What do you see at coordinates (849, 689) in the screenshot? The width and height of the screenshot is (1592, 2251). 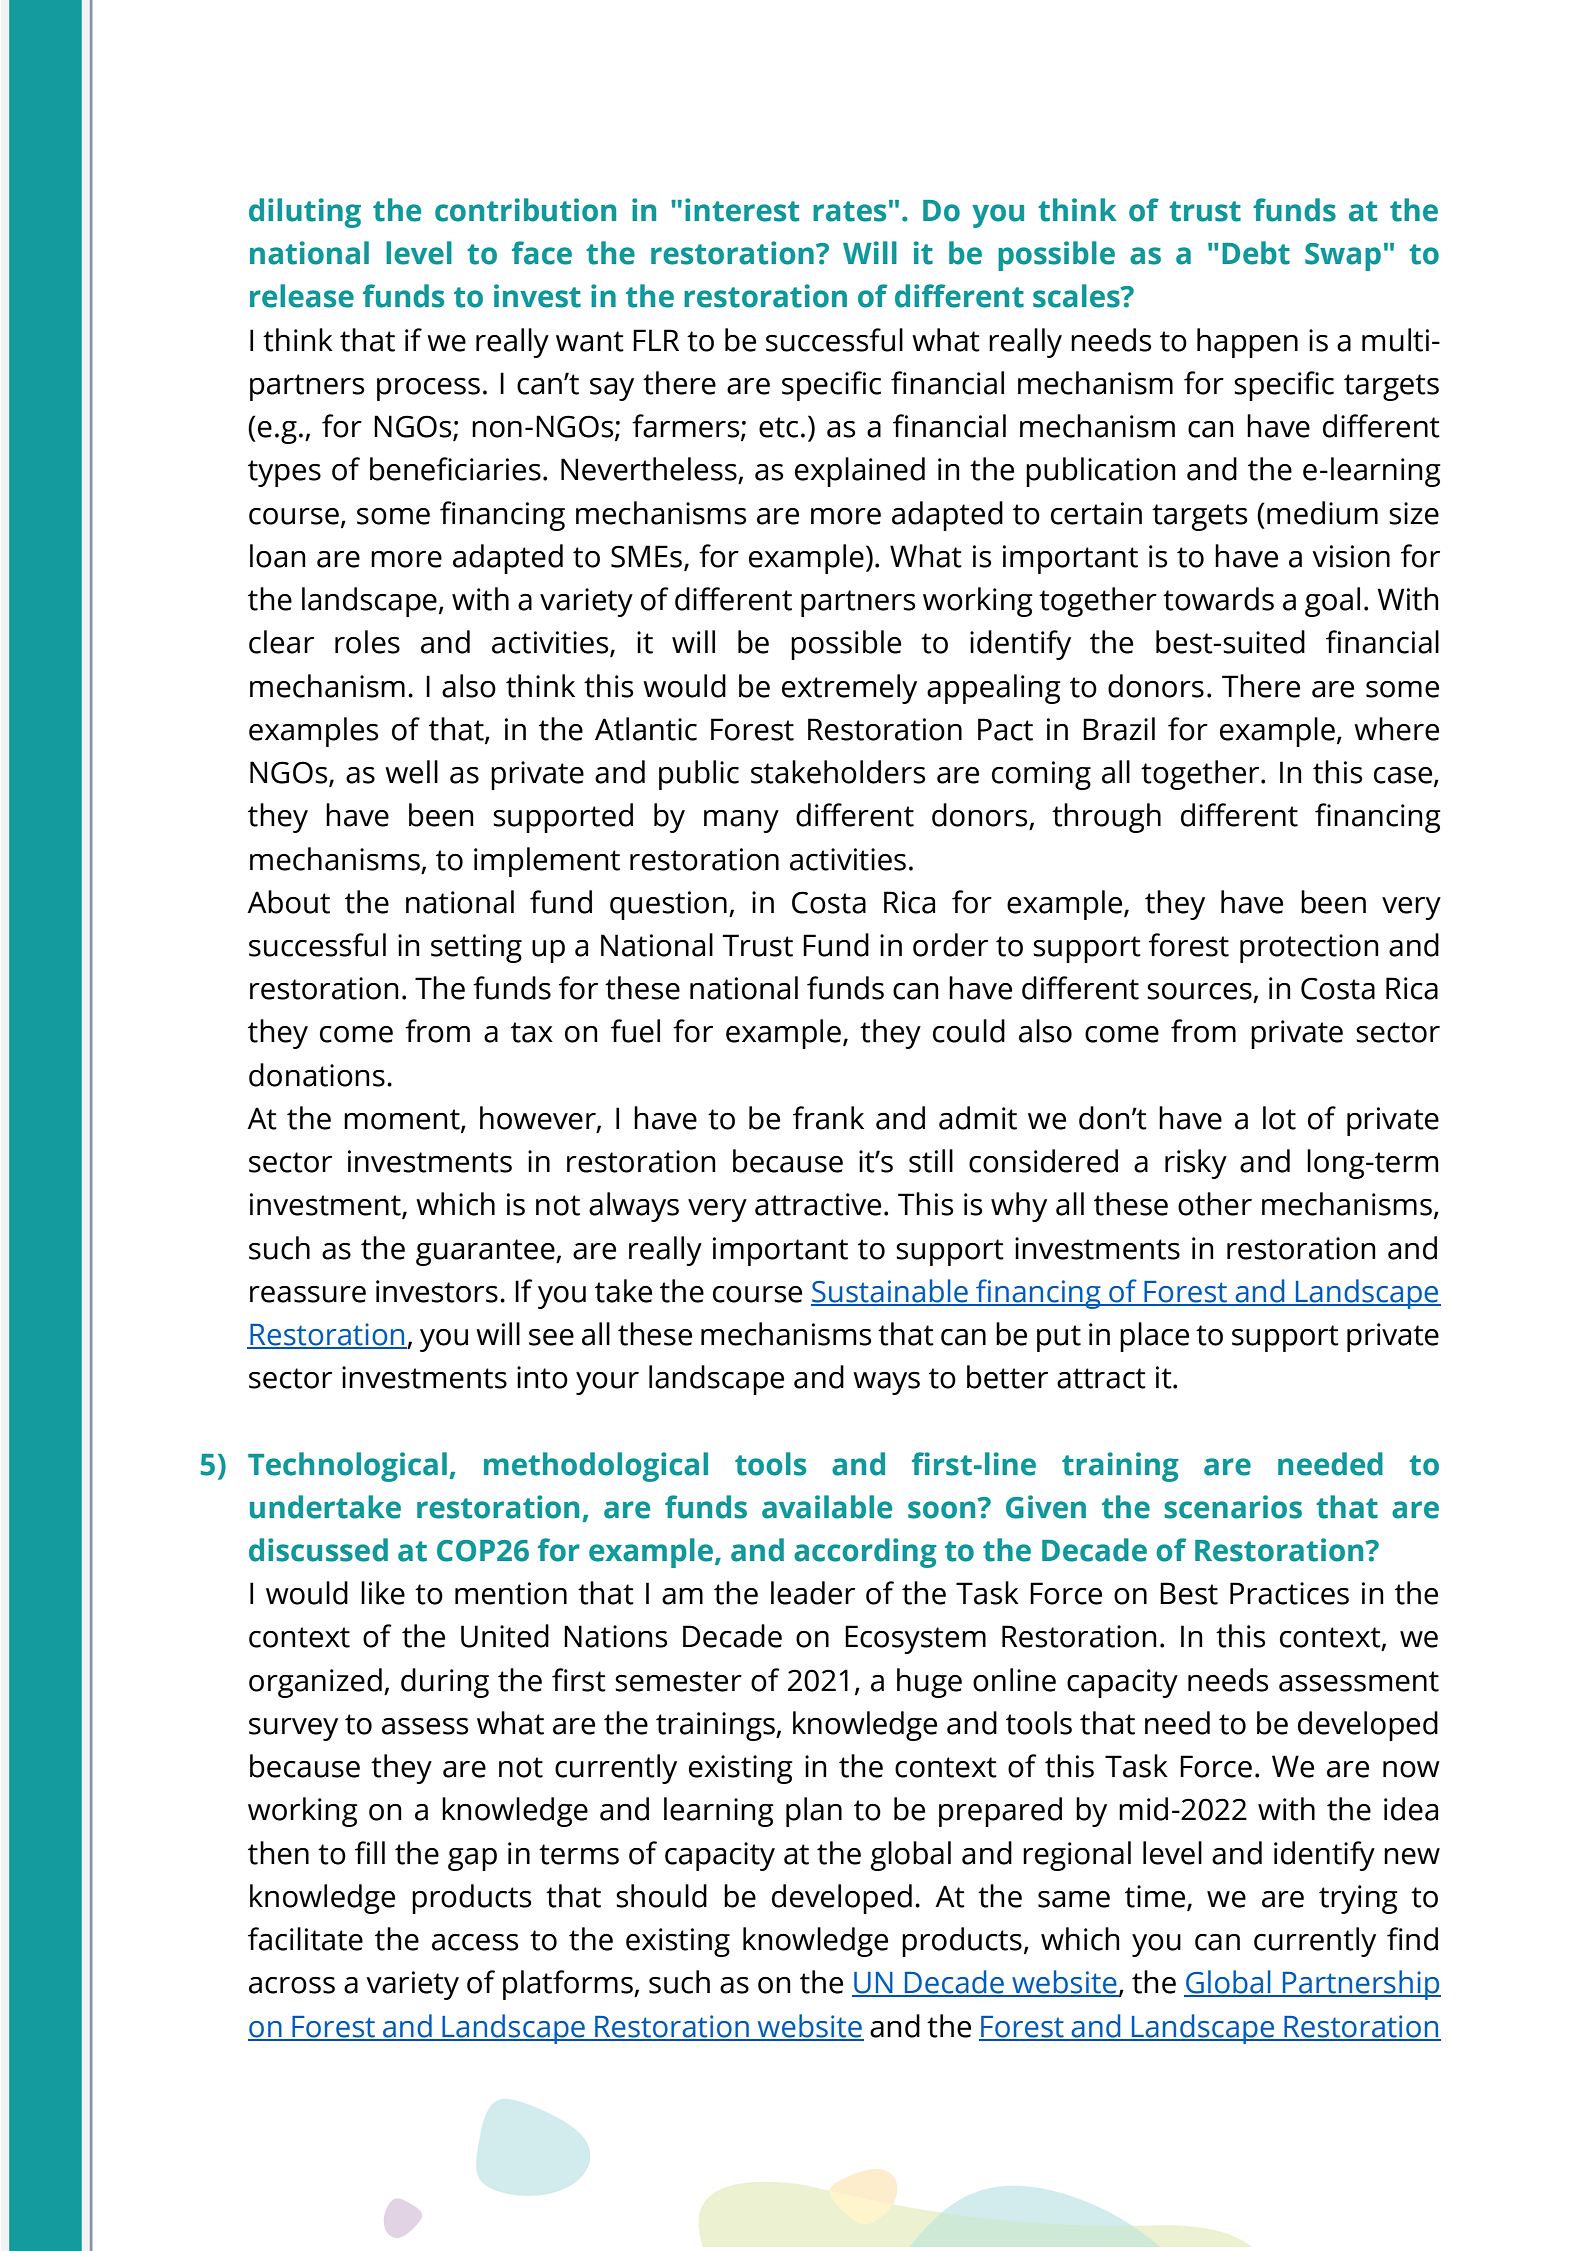 I see `extremely` at bounding box center [849, 689].
